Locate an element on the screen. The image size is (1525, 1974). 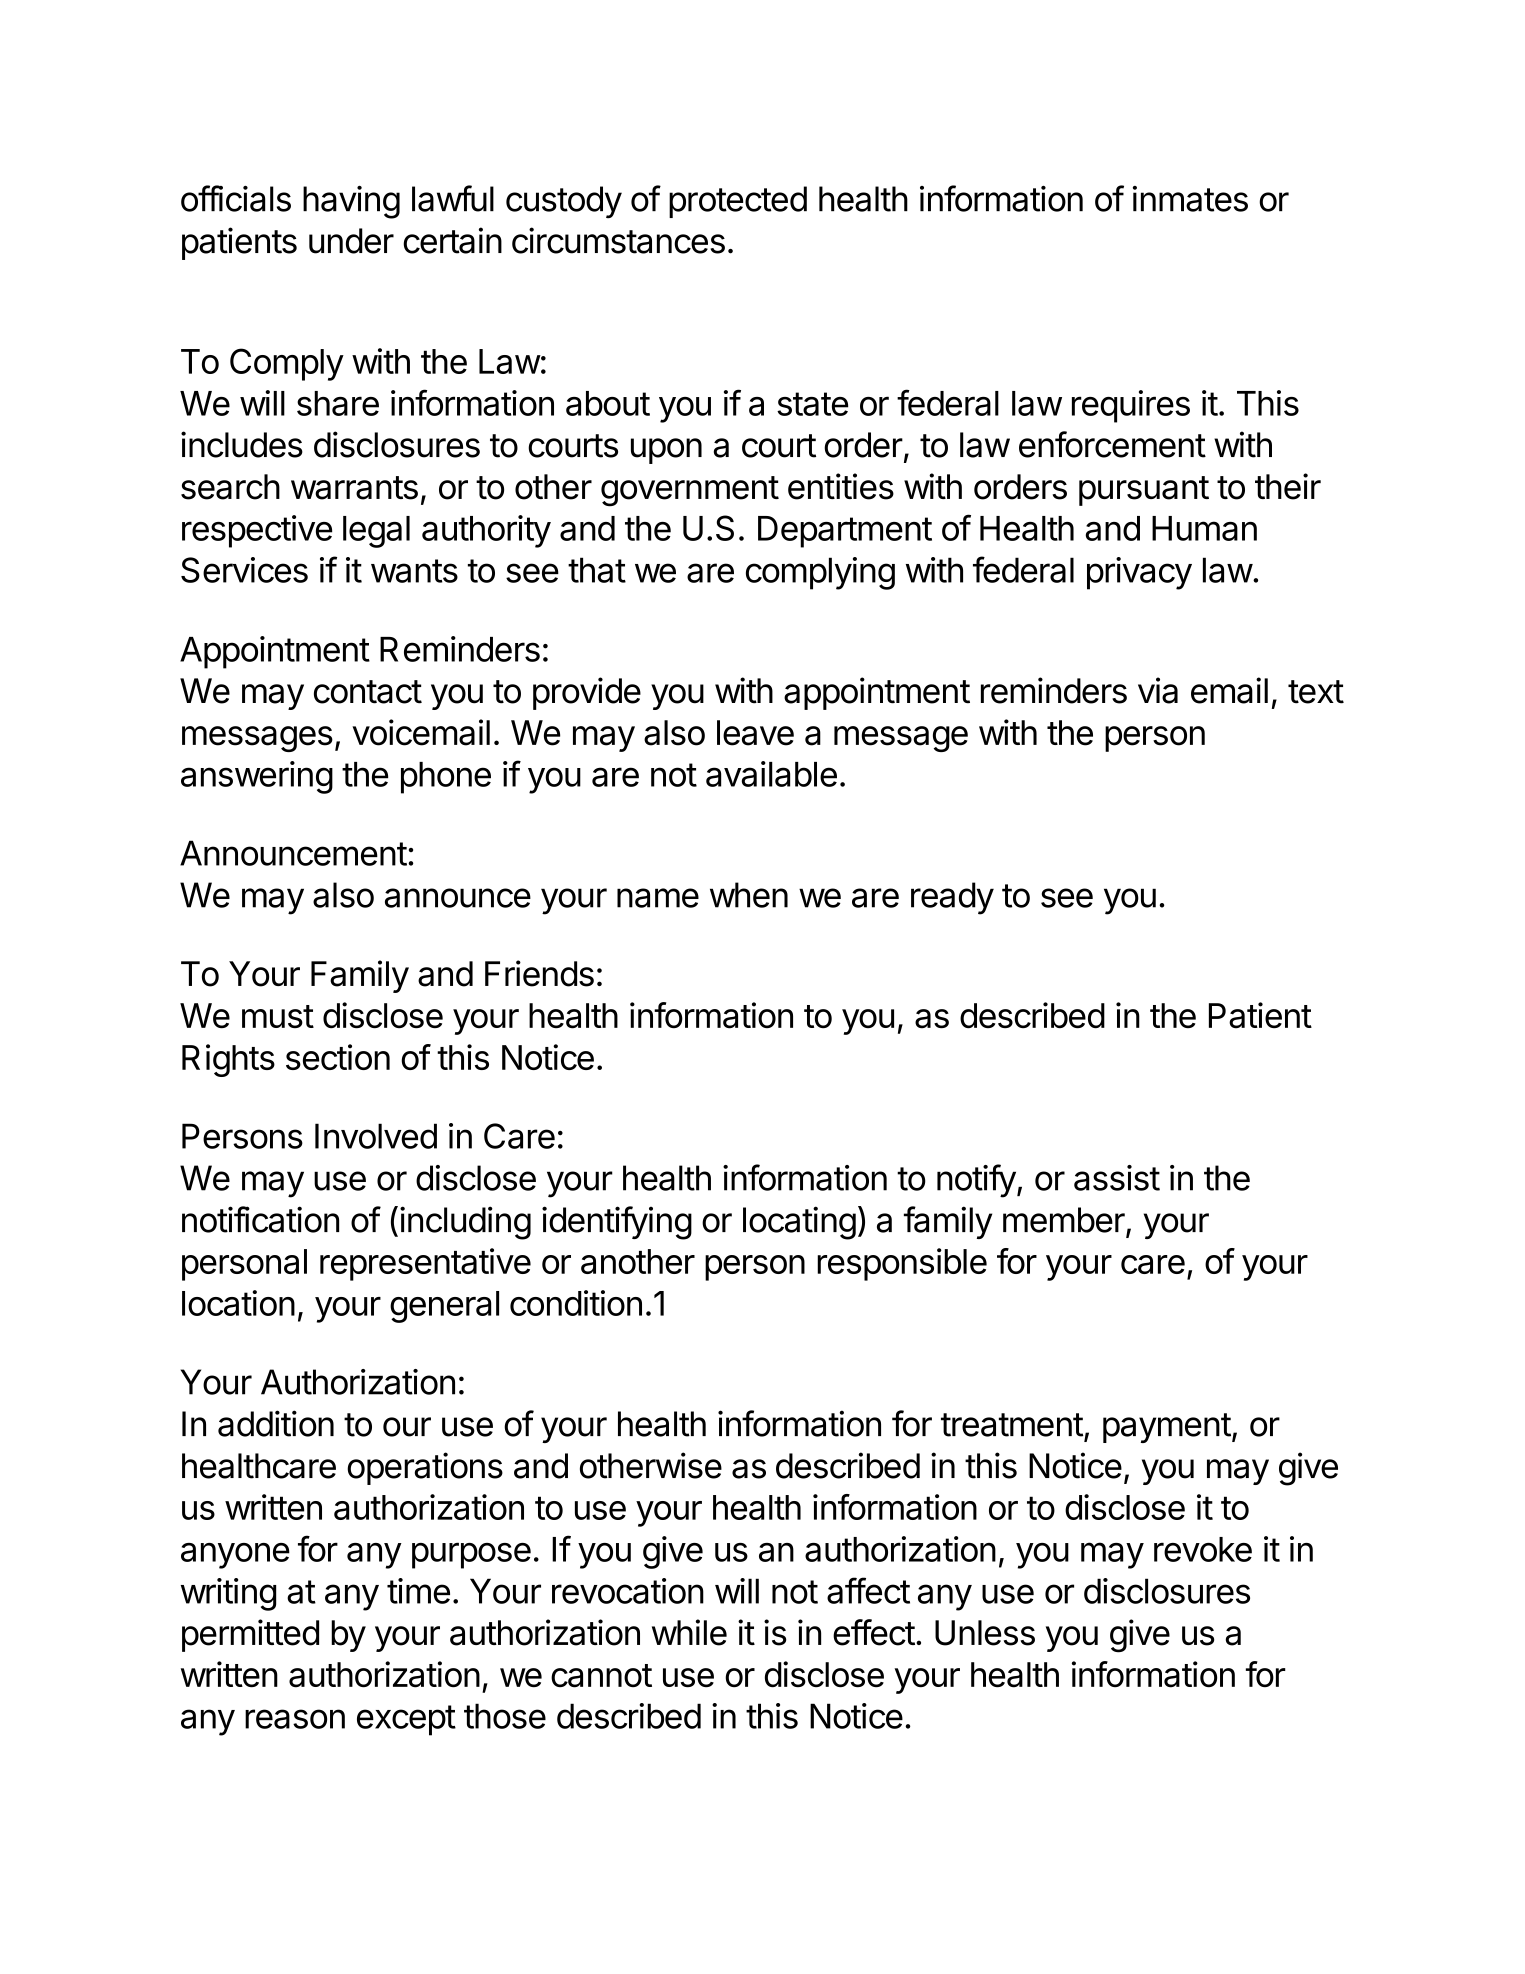
Human is located at coordinates (1204, 528).
